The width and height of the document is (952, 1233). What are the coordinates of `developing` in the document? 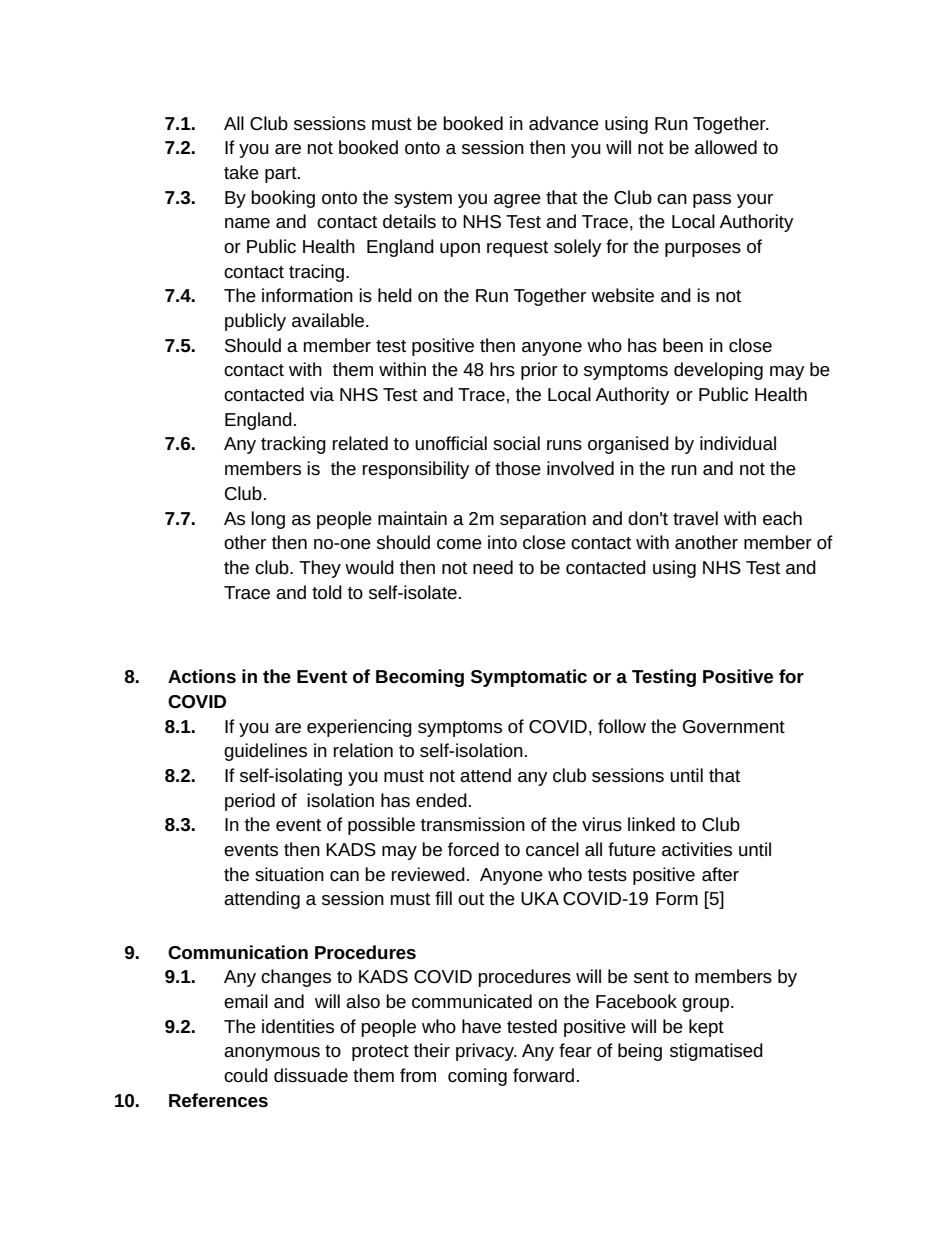 It's located at (718, 371).
